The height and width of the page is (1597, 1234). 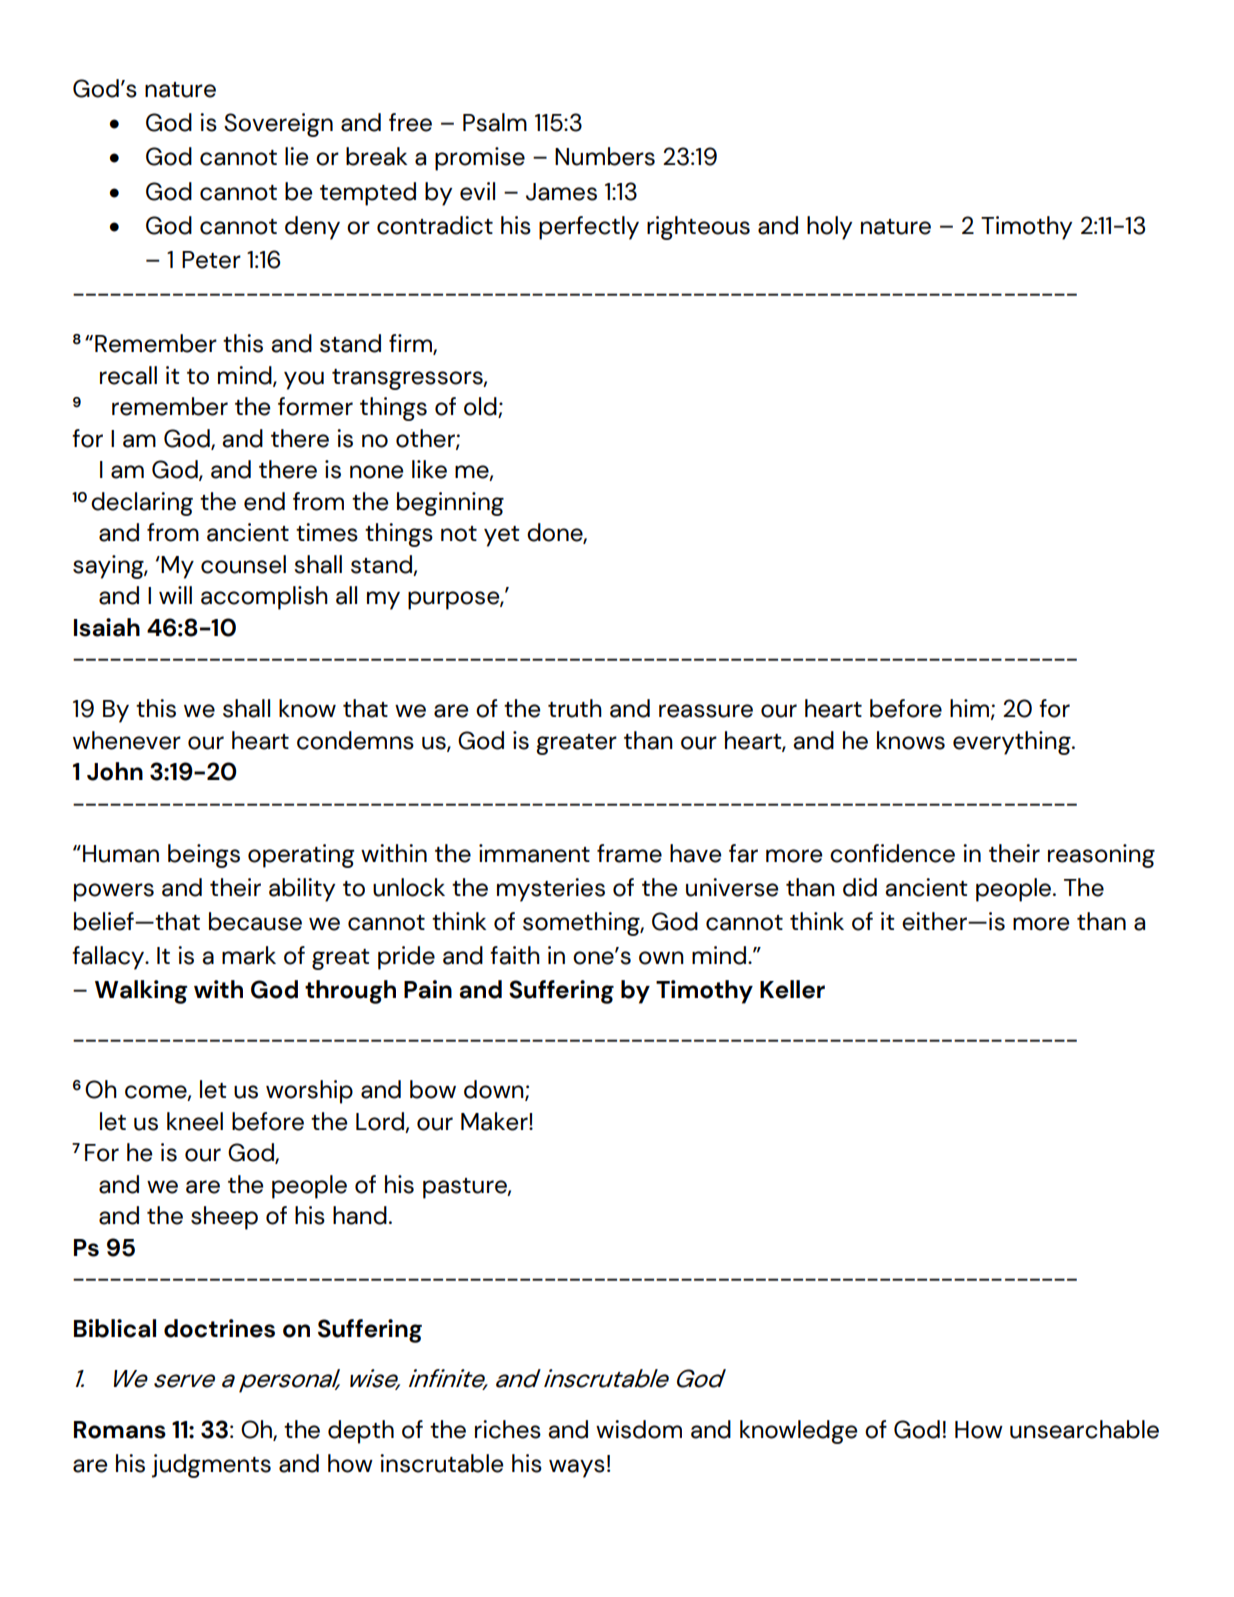 I want to click on former, so click(x=315, y=406).
